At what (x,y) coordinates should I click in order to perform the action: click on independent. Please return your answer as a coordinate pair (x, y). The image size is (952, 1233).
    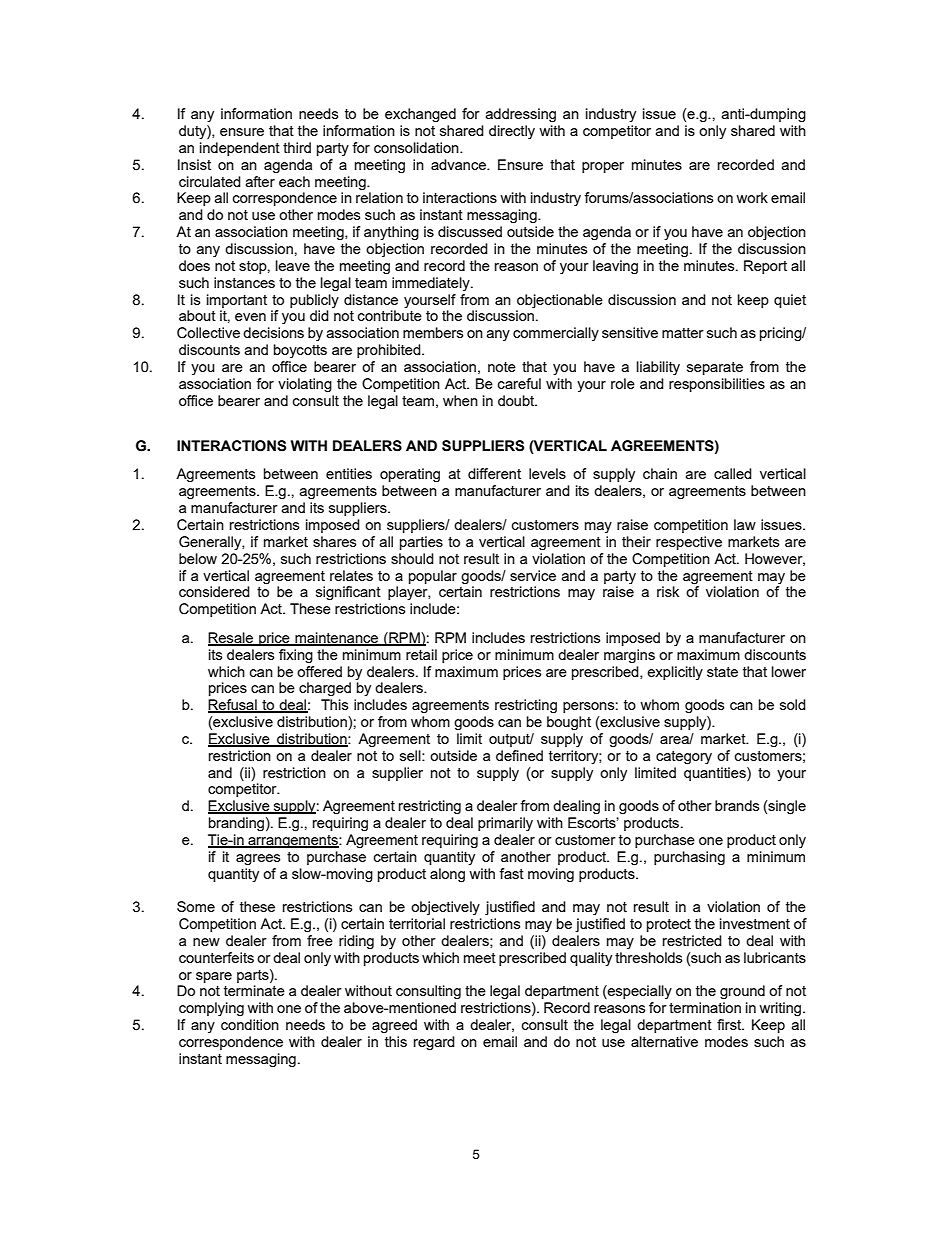
    Looking at the image, I should click on (240, 149).
